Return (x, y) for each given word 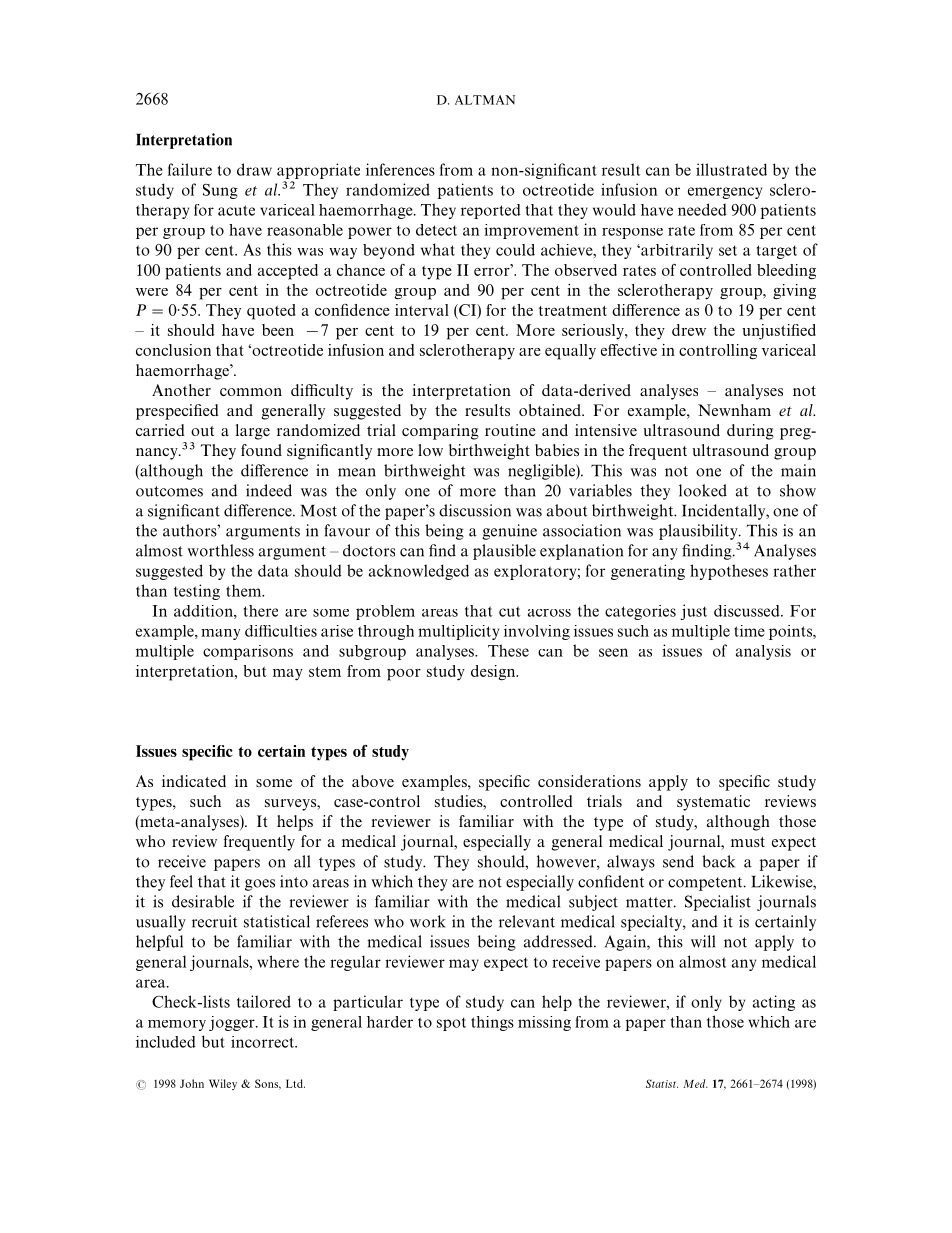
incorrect (263, 1042)
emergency (725, 193)
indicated (194, 781)
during (750, 432)
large (253, 432)
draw (254, 169)
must (748, 842)
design (494, 673)
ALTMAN (485, 100)
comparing (440, 432)
